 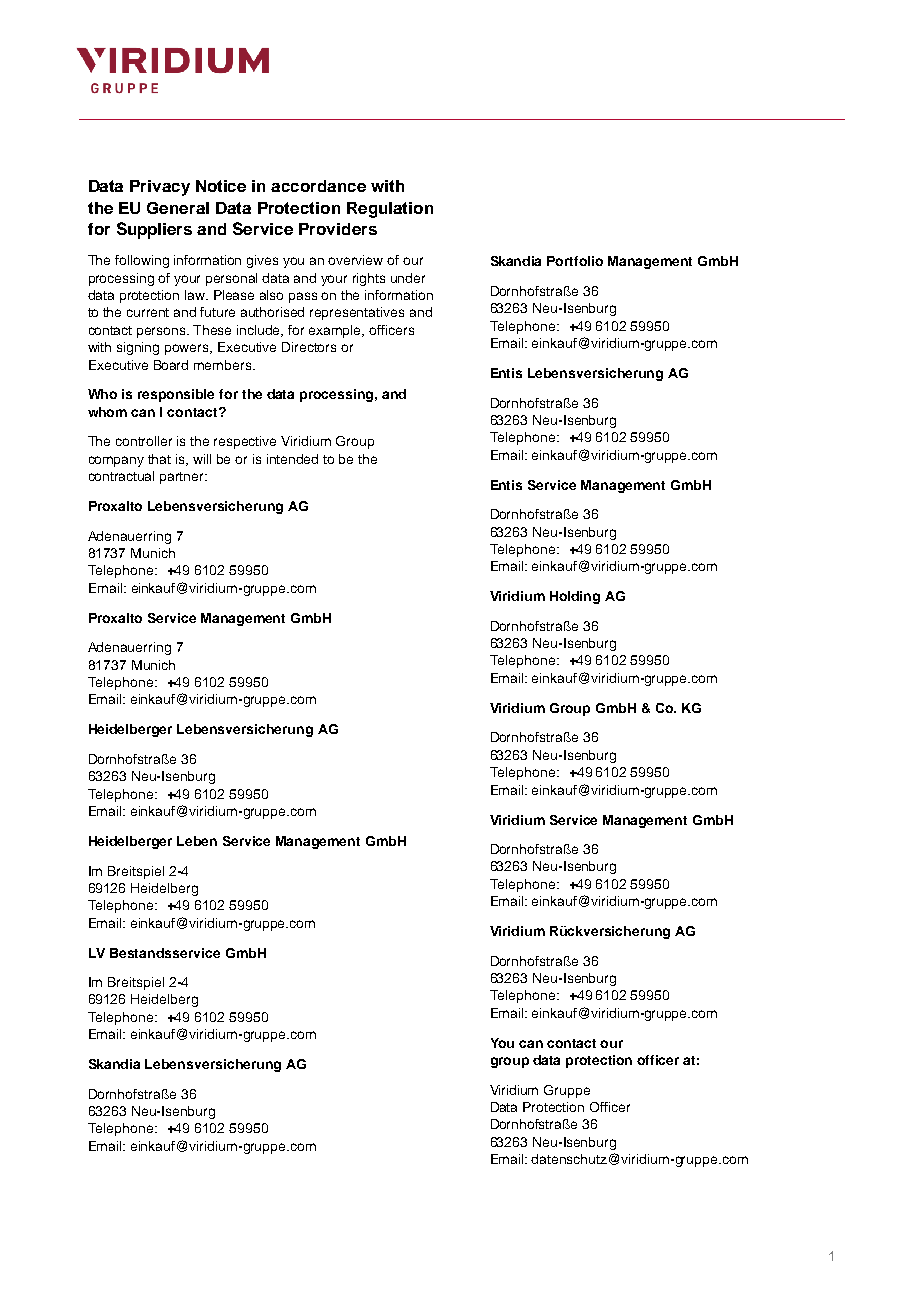 What do you see at coordinates (160, 188) in the page?
I see `Privacy` at bounding box center [160, 188].
